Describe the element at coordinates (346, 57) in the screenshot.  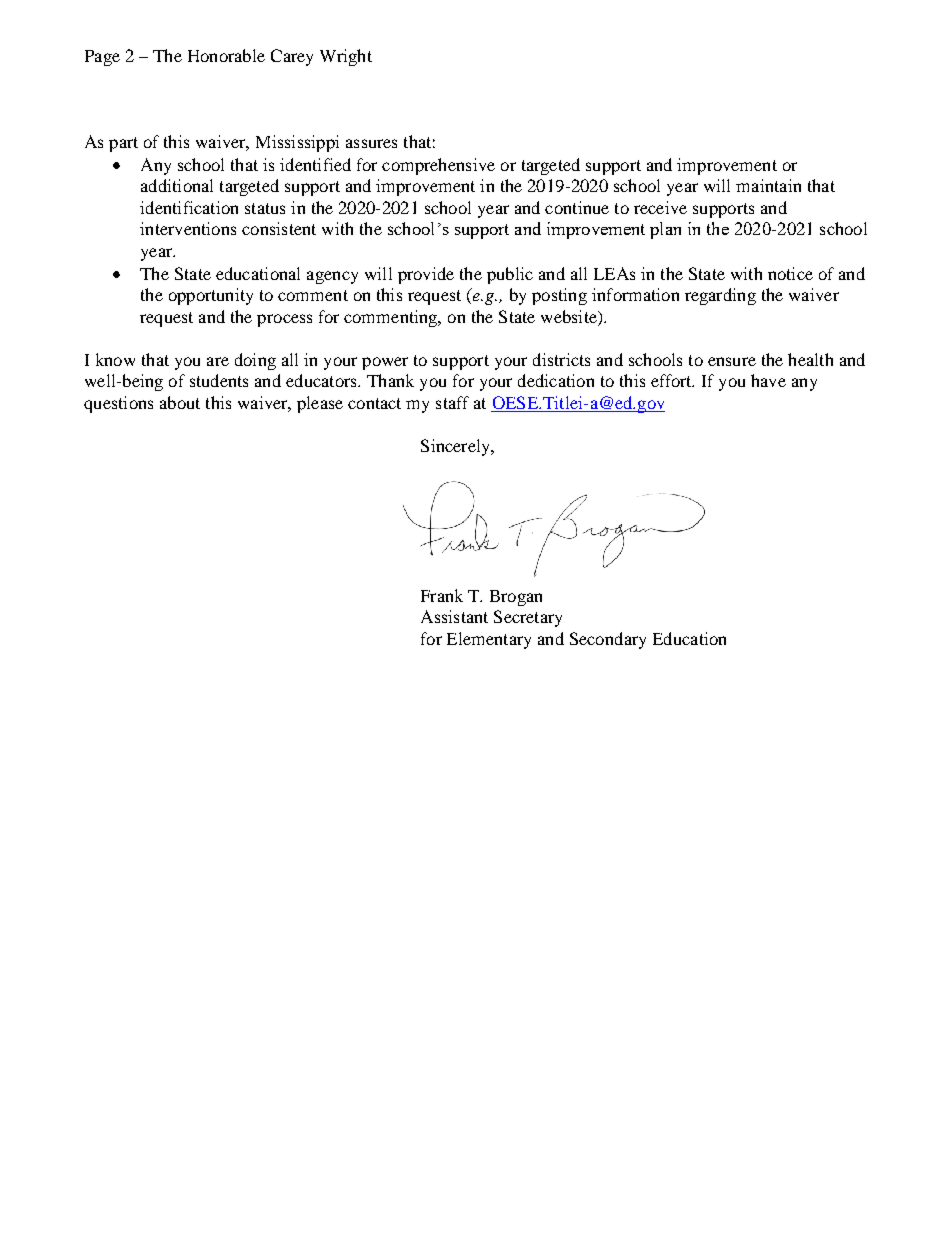
I see `Wright` at that location.
